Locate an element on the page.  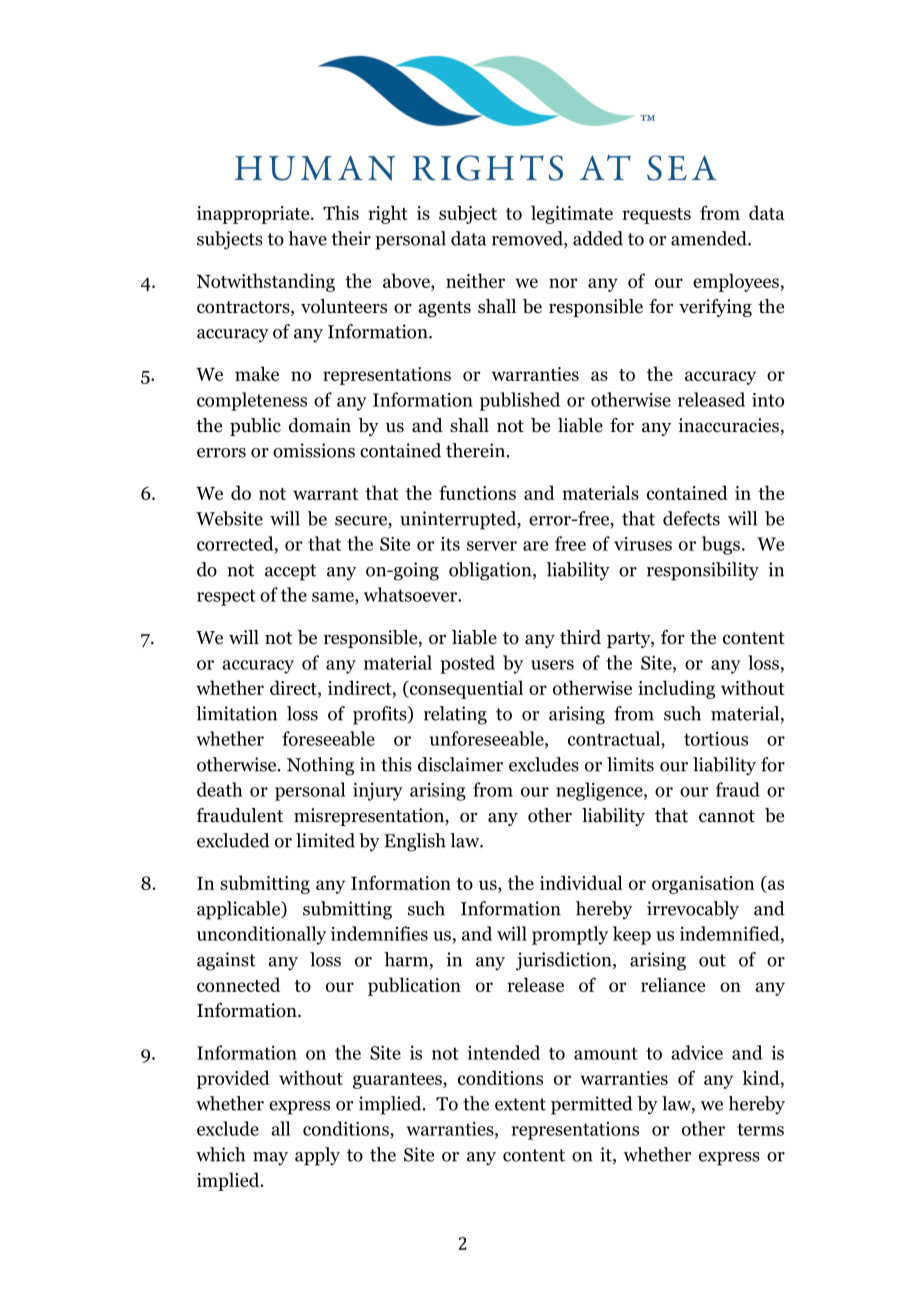
accept is located at coordinates (290, 572).
